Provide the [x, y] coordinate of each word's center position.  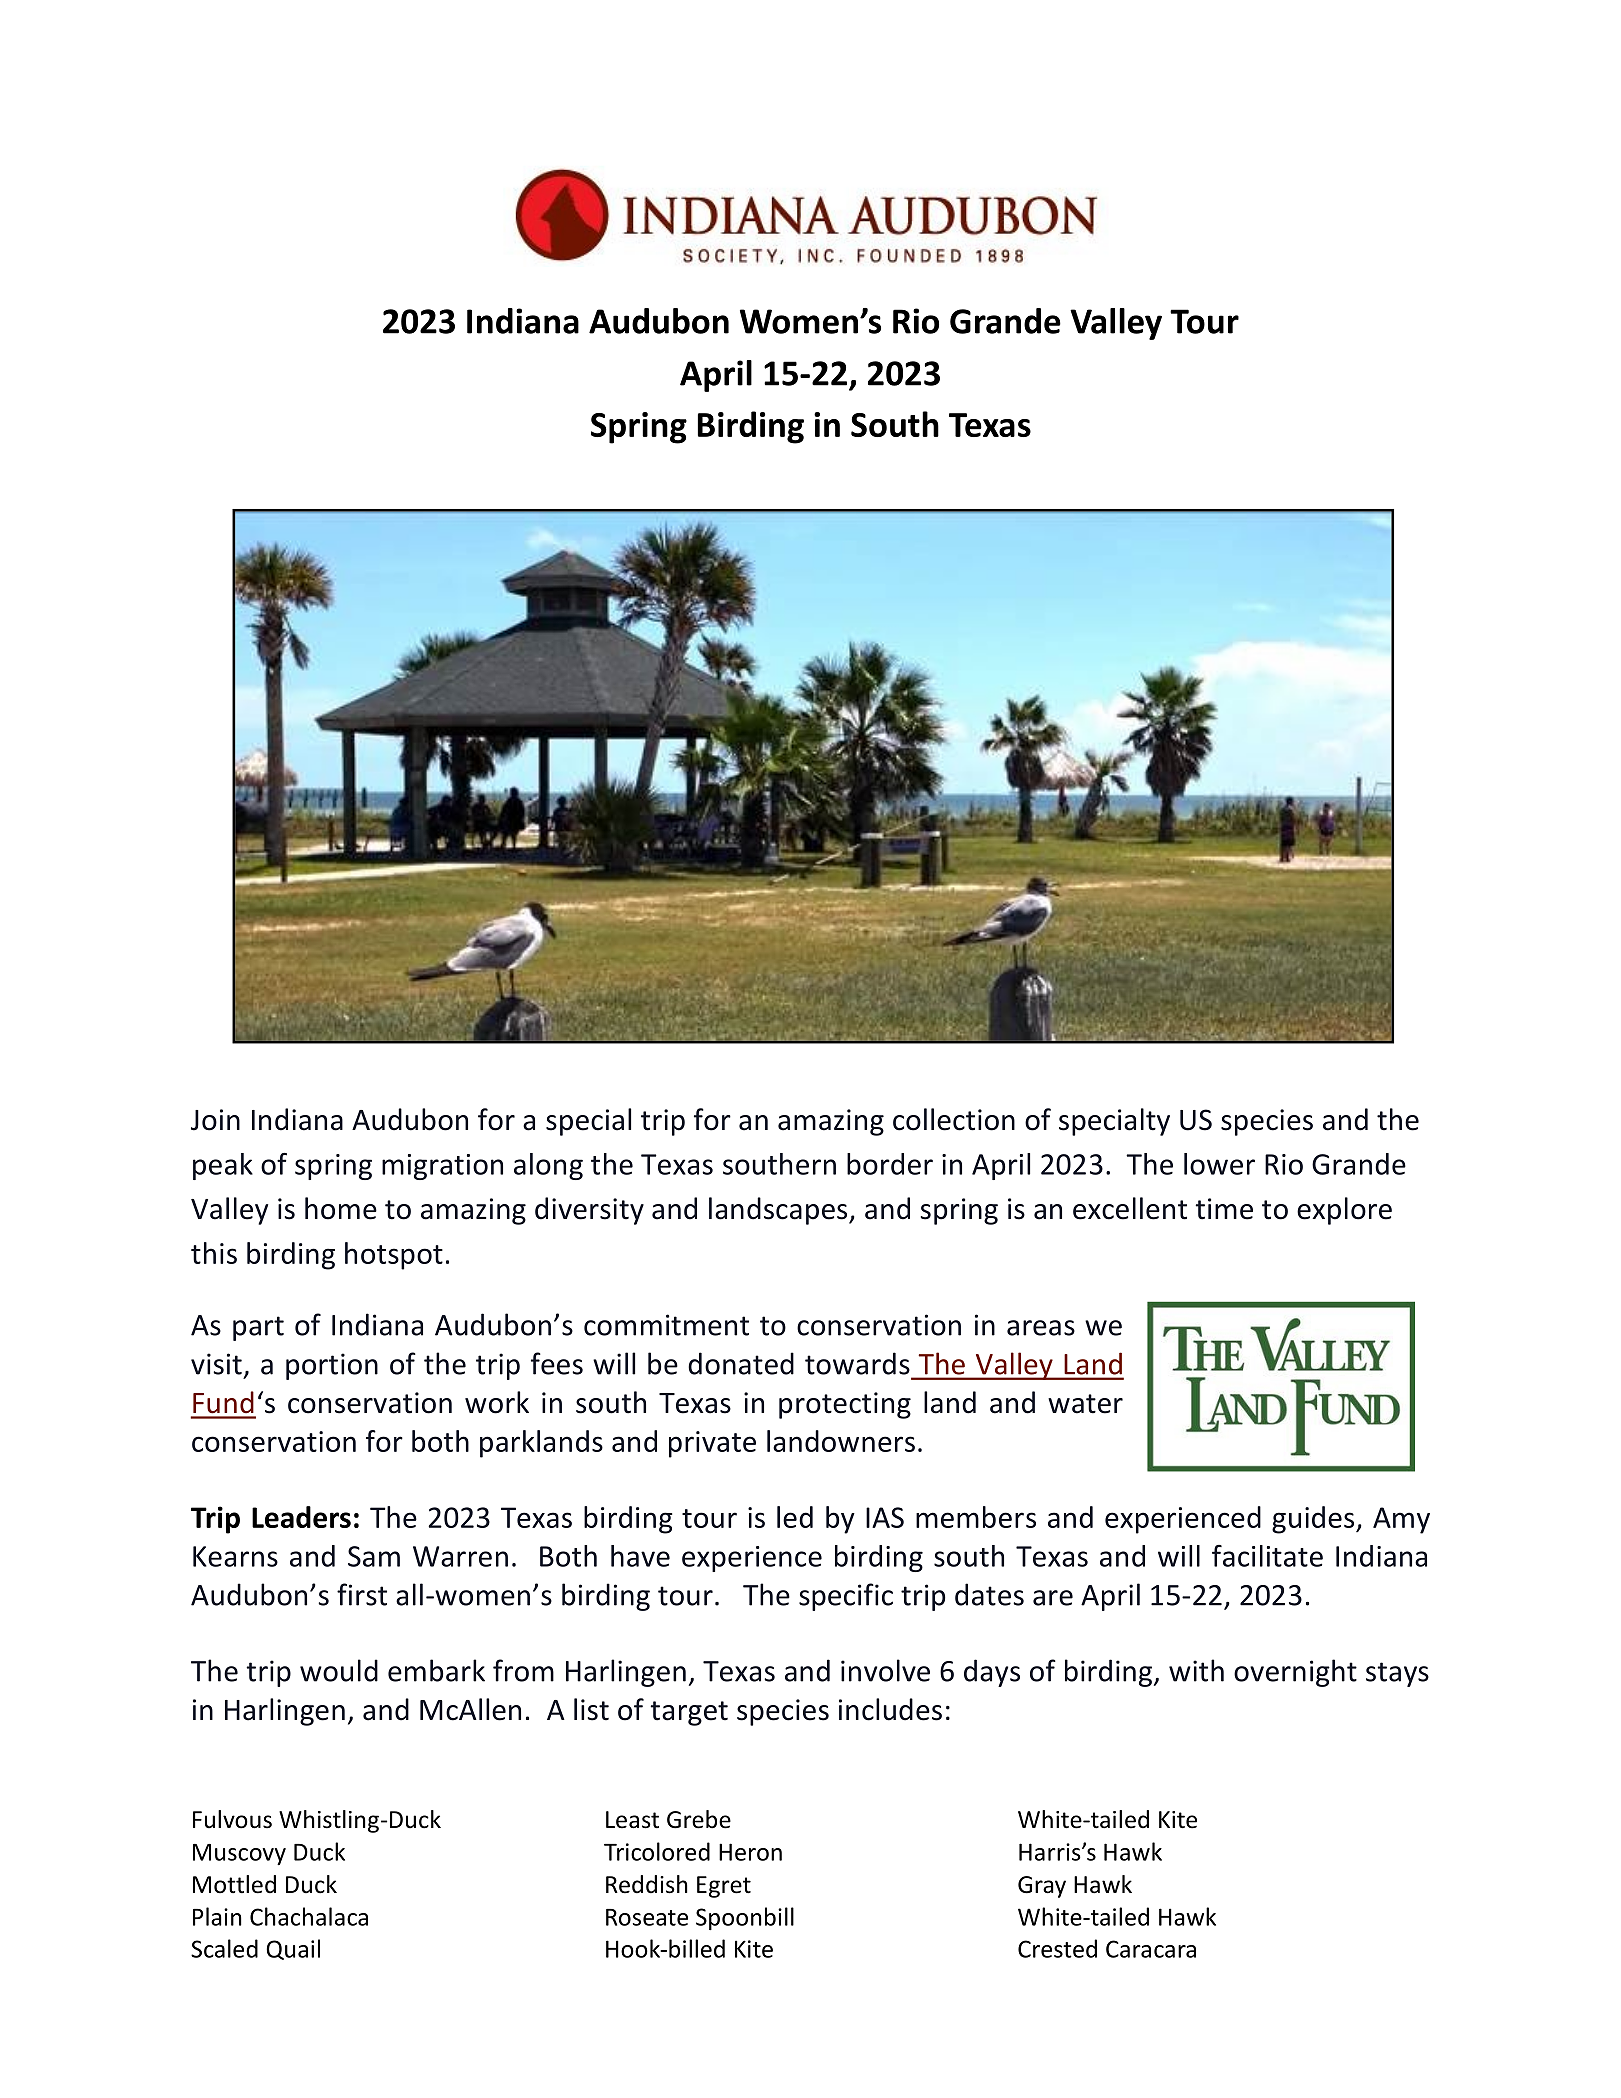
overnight [1295, 1673]
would [339, 1670]
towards [857, 1363]
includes [890, 1709]
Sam [374, 1556]
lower [1219, 1164]
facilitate [1267, 1556]
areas [1041, 1328]
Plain [217, 1916]
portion [332, 1366]
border [890, 1164]
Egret [724, 1887]
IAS [885, 1517]
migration [442, 1167]
